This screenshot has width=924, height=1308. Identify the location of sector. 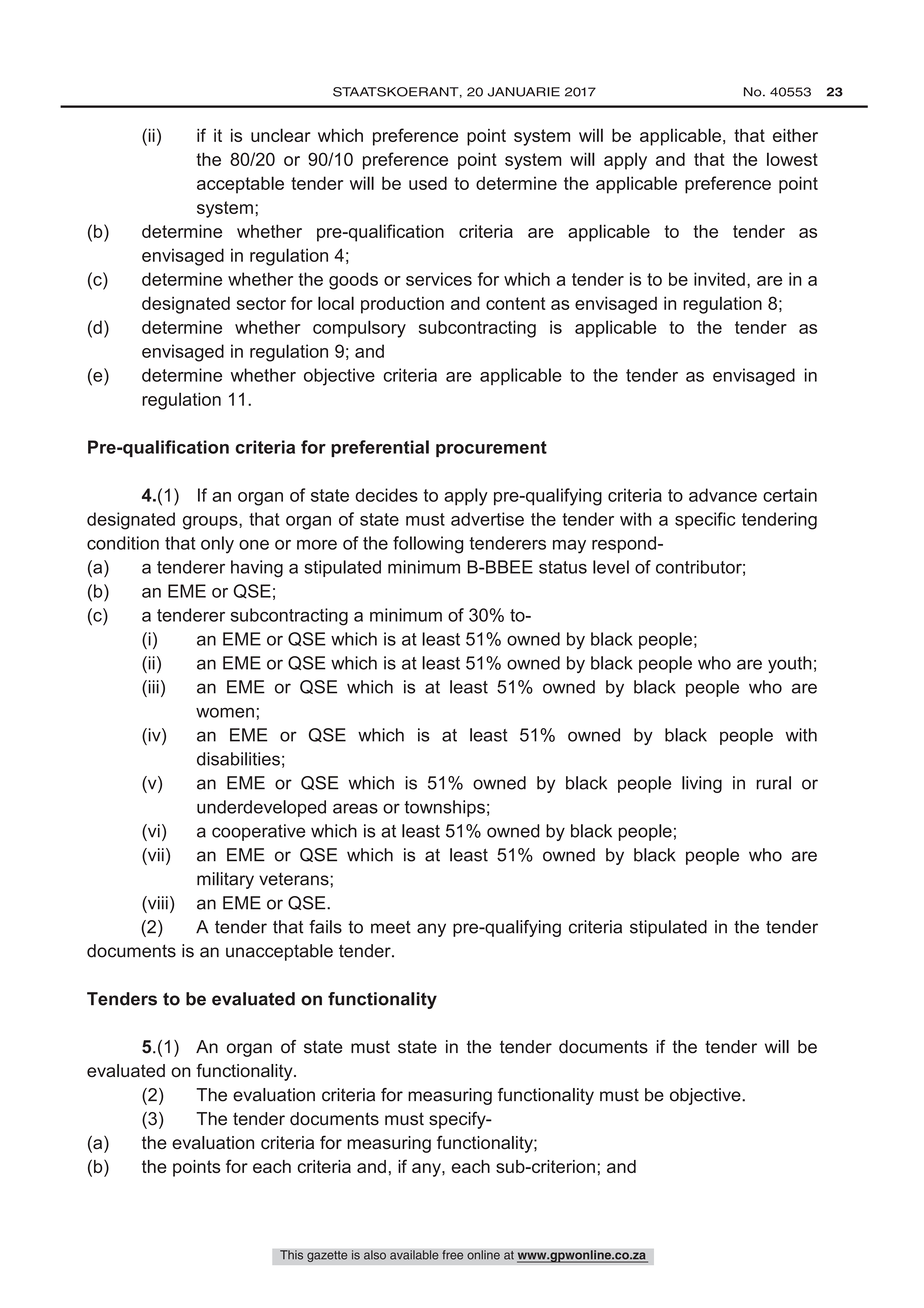
(261, 303).
